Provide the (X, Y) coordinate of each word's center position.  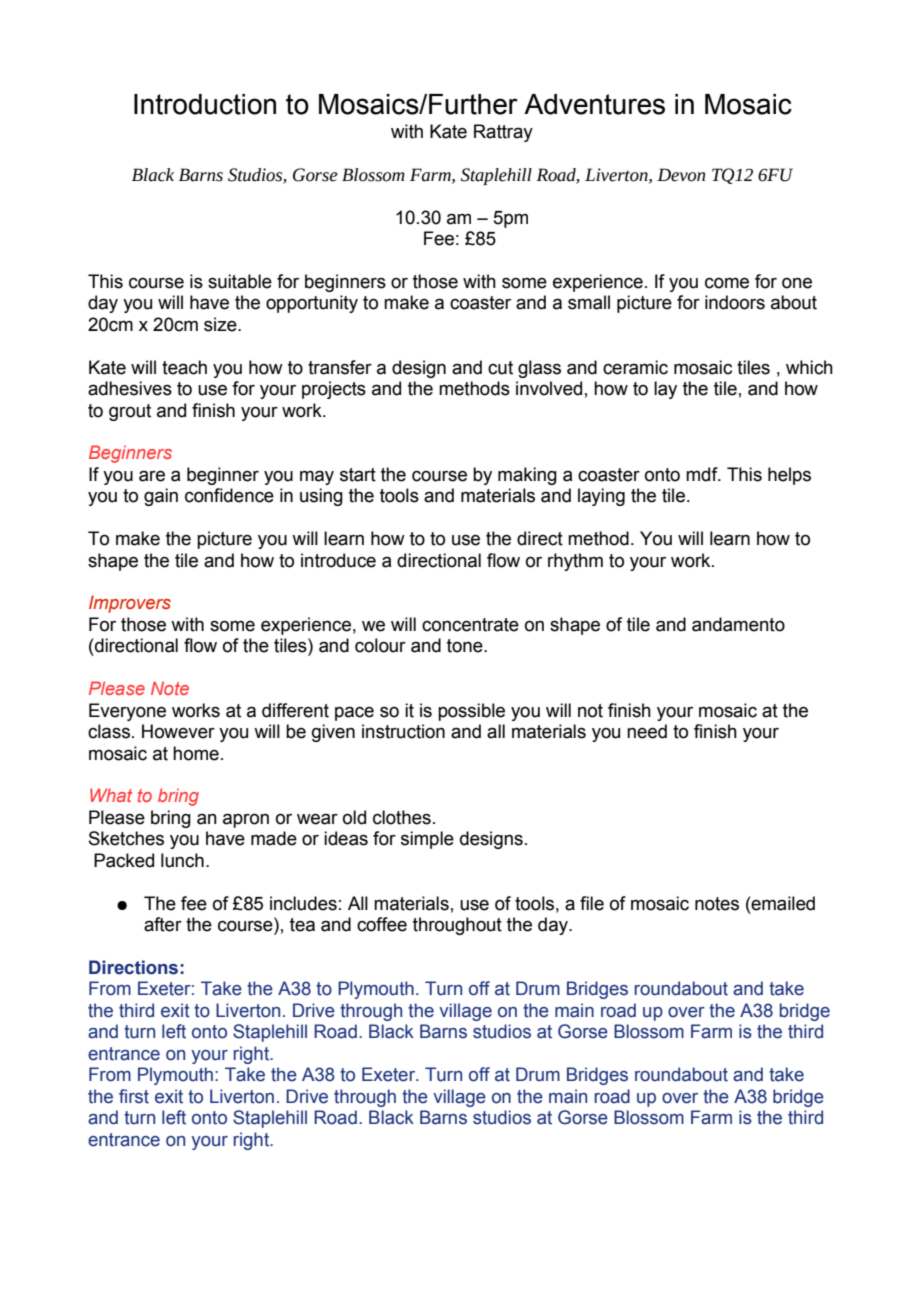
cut (500, 368)
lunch (182, 860)
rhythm (575, 562)
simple (427, 840)
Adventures (594, 104)
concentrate (470, 625)
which (809, 367)
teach (184, 367)
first (134, 1096)
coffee (382, 924)
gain (161, 497)
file (592, 903)
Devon (681, 175)
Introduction (205, 104)
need (647, 731)
